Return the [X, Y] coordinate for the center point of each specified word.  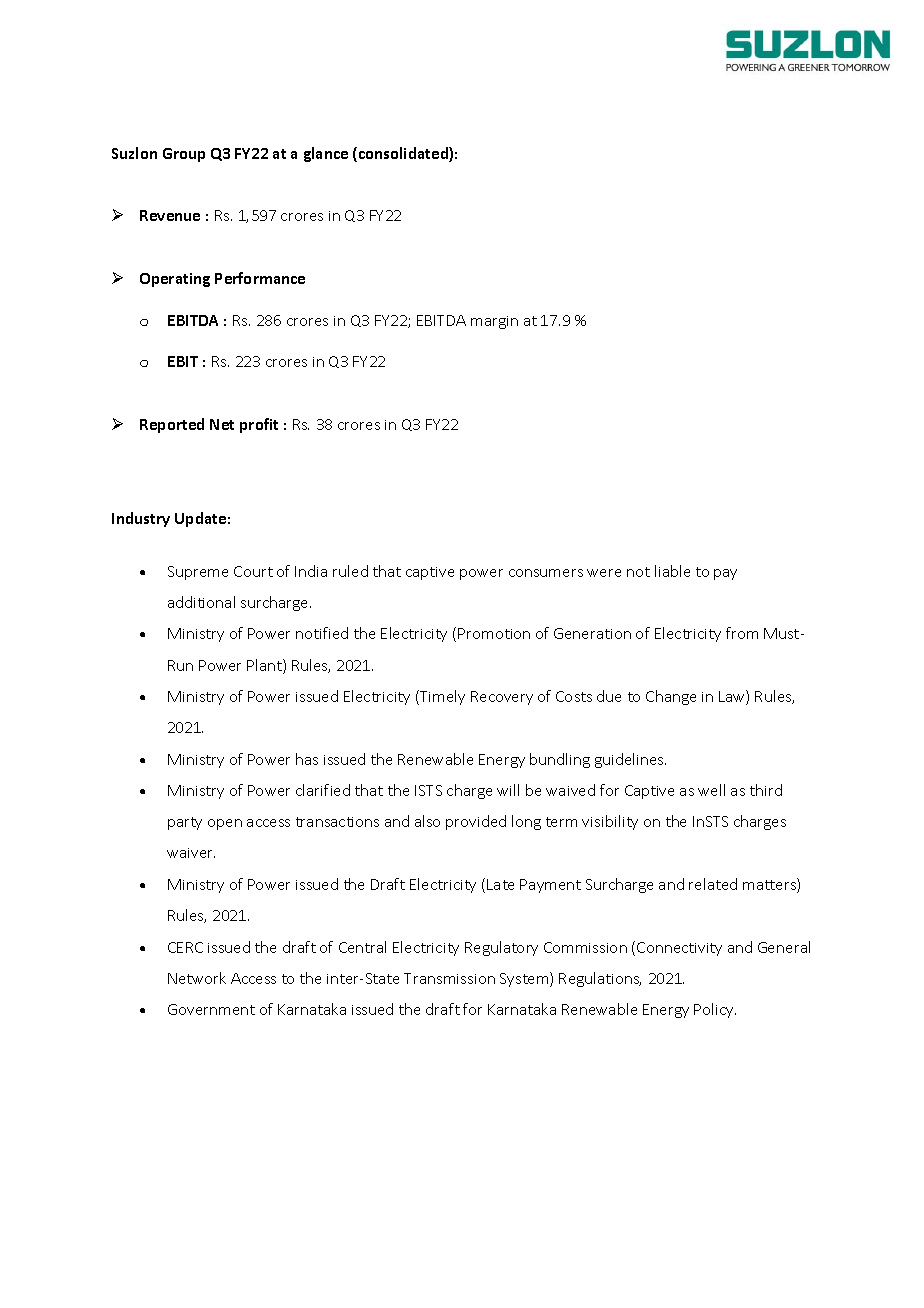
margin [494, 322]
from [742, 633]
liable [672, 571]
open [225, 824]
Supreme [198, 573]
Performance [260, 278]
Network [197, 978]
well [711, 790]
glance [326, 154]
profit [259, 425]
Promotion [494, 633]
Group [184, 155]
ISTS [428, 790]
